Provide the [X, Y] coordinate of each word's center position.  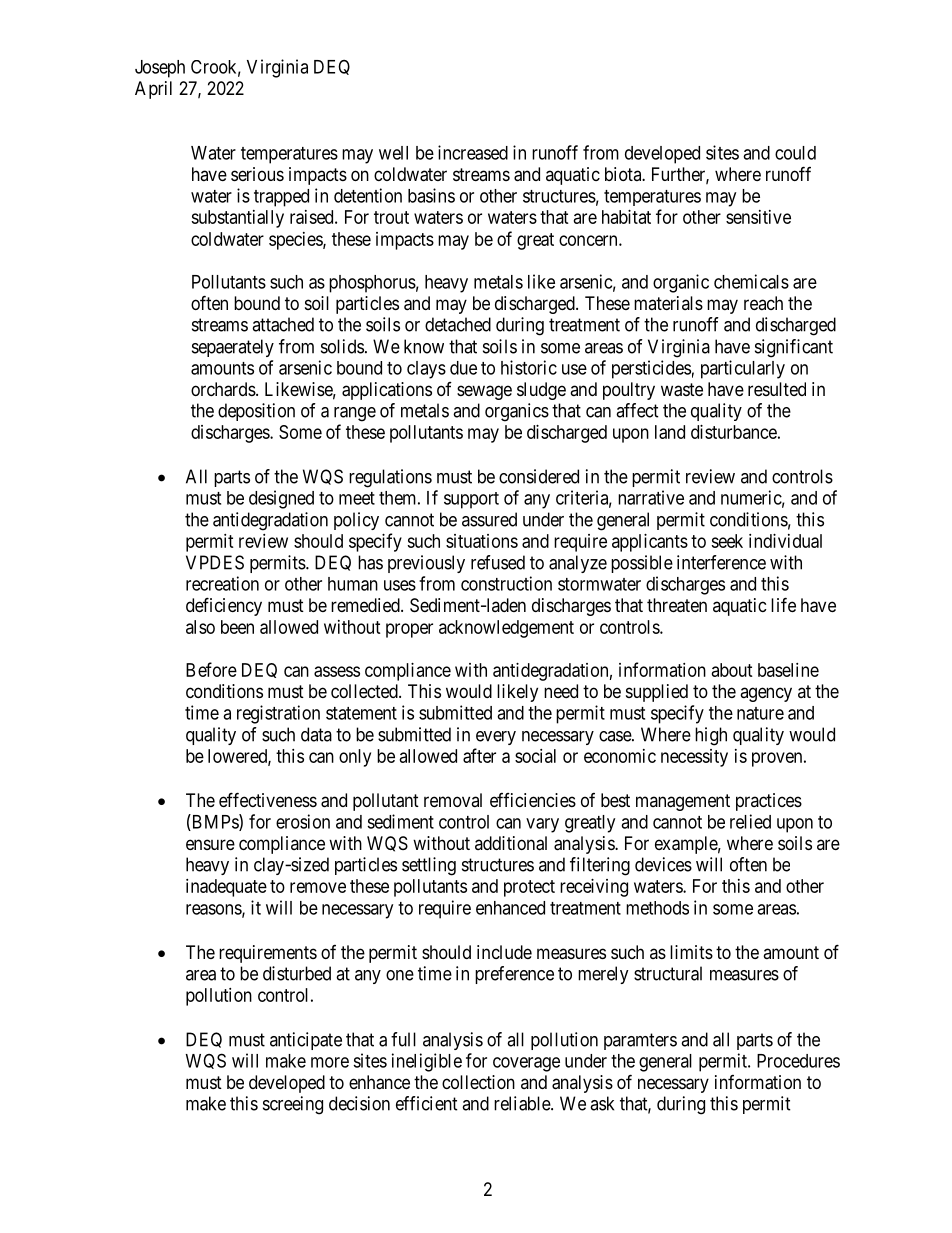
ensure [210, 844]
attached [283, 324]
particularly [743, 369]
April [153, 90]
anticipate [306, 1041]
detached [458, 324]
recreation [222, 583]
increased [473, 152]
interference [721, 562]
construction [506, 583]
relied [750, 821]
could [795, 153]
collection [478, 1082]
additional [511, 843]
